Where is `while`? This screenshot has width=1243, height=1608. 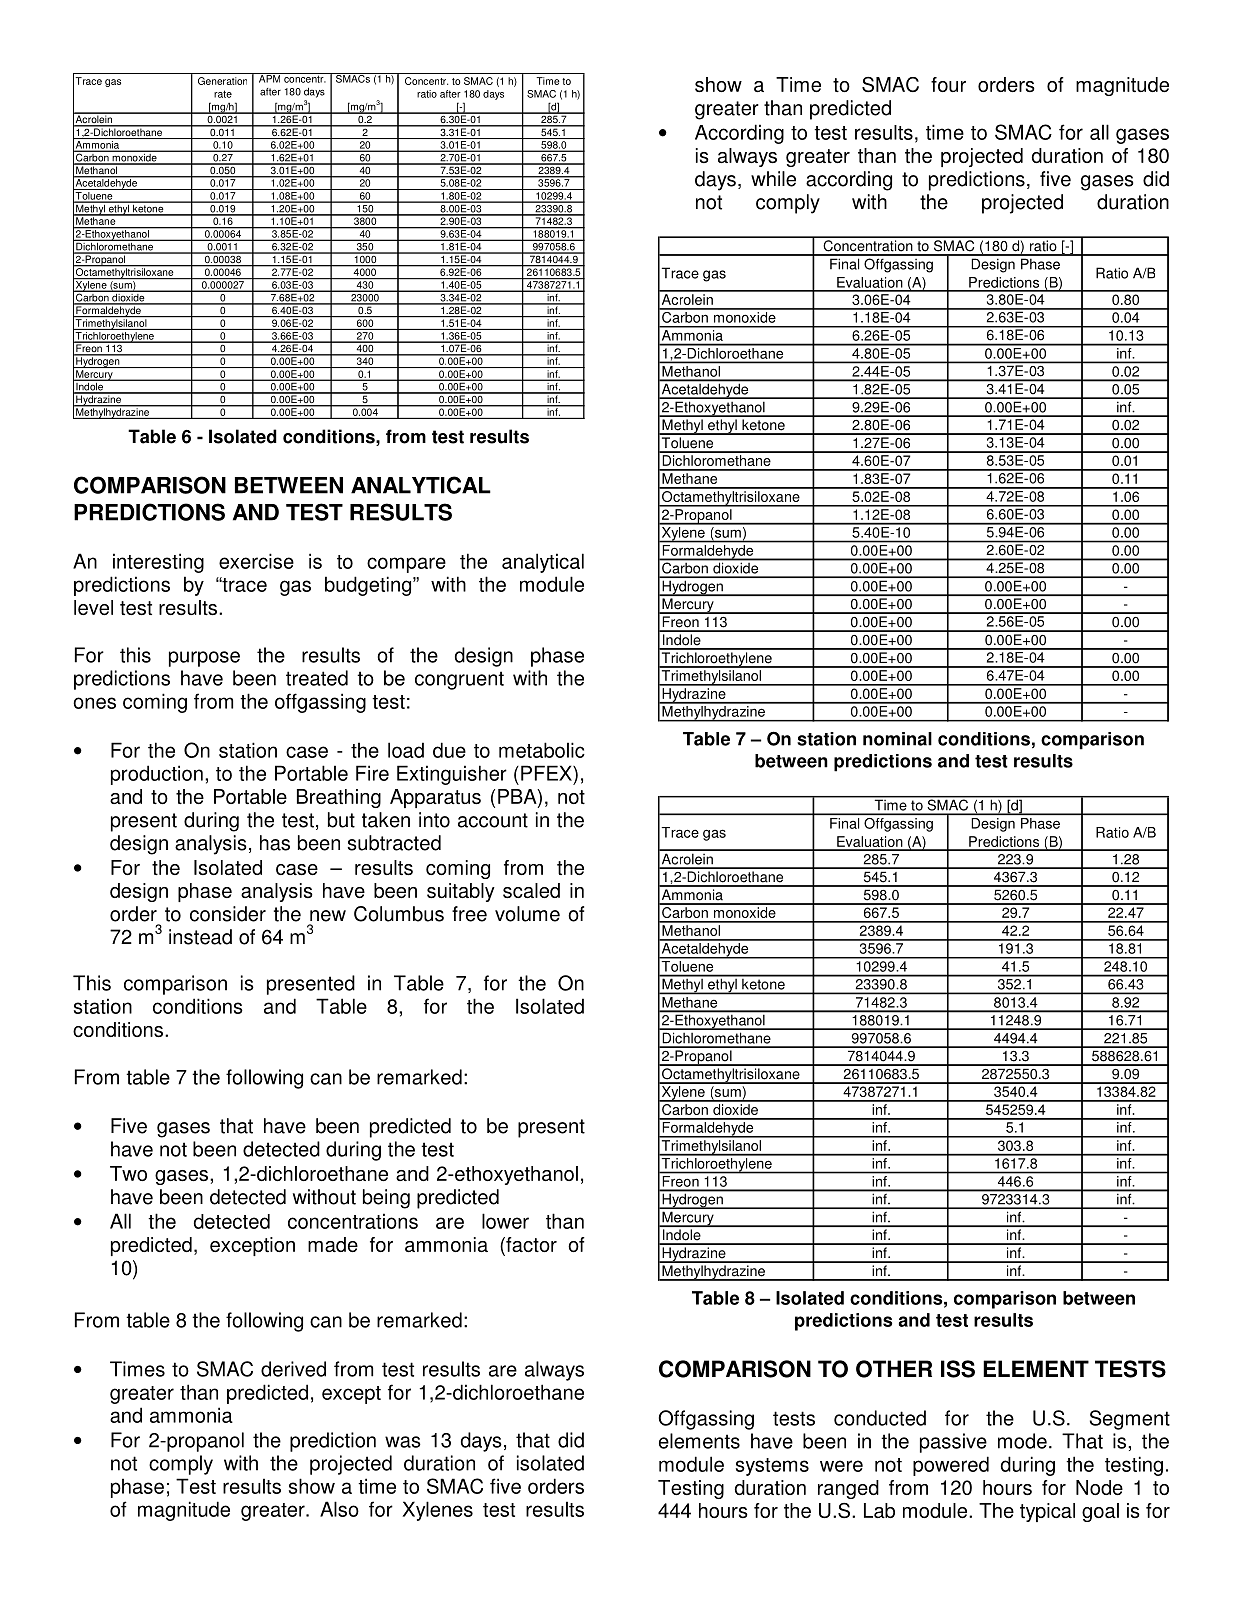
while is located at coordinates (773, 179).
